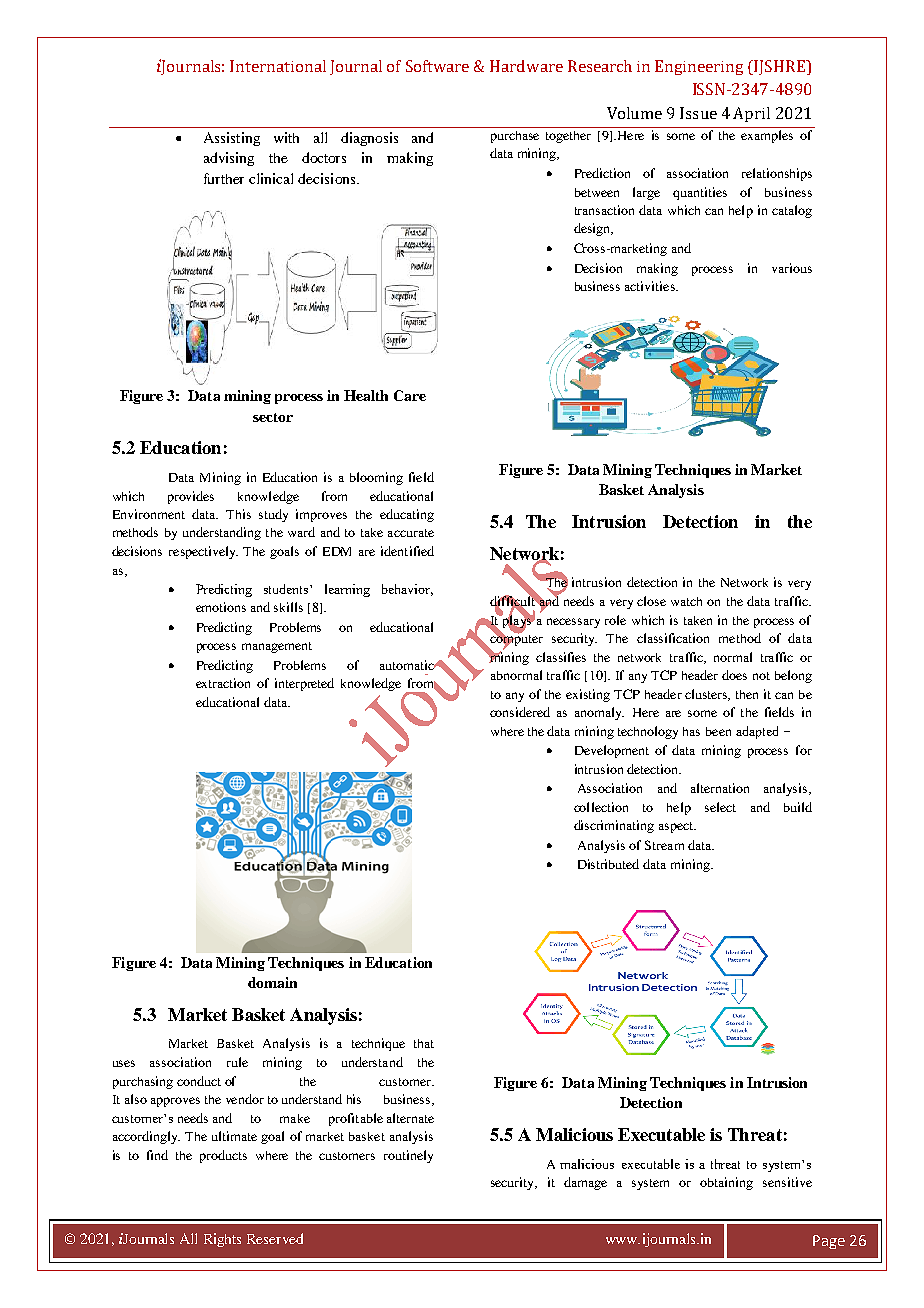  What do you see at coordinates (272, 982) in the screenshot?
I see `domain` at bounding box center [272, 982].
